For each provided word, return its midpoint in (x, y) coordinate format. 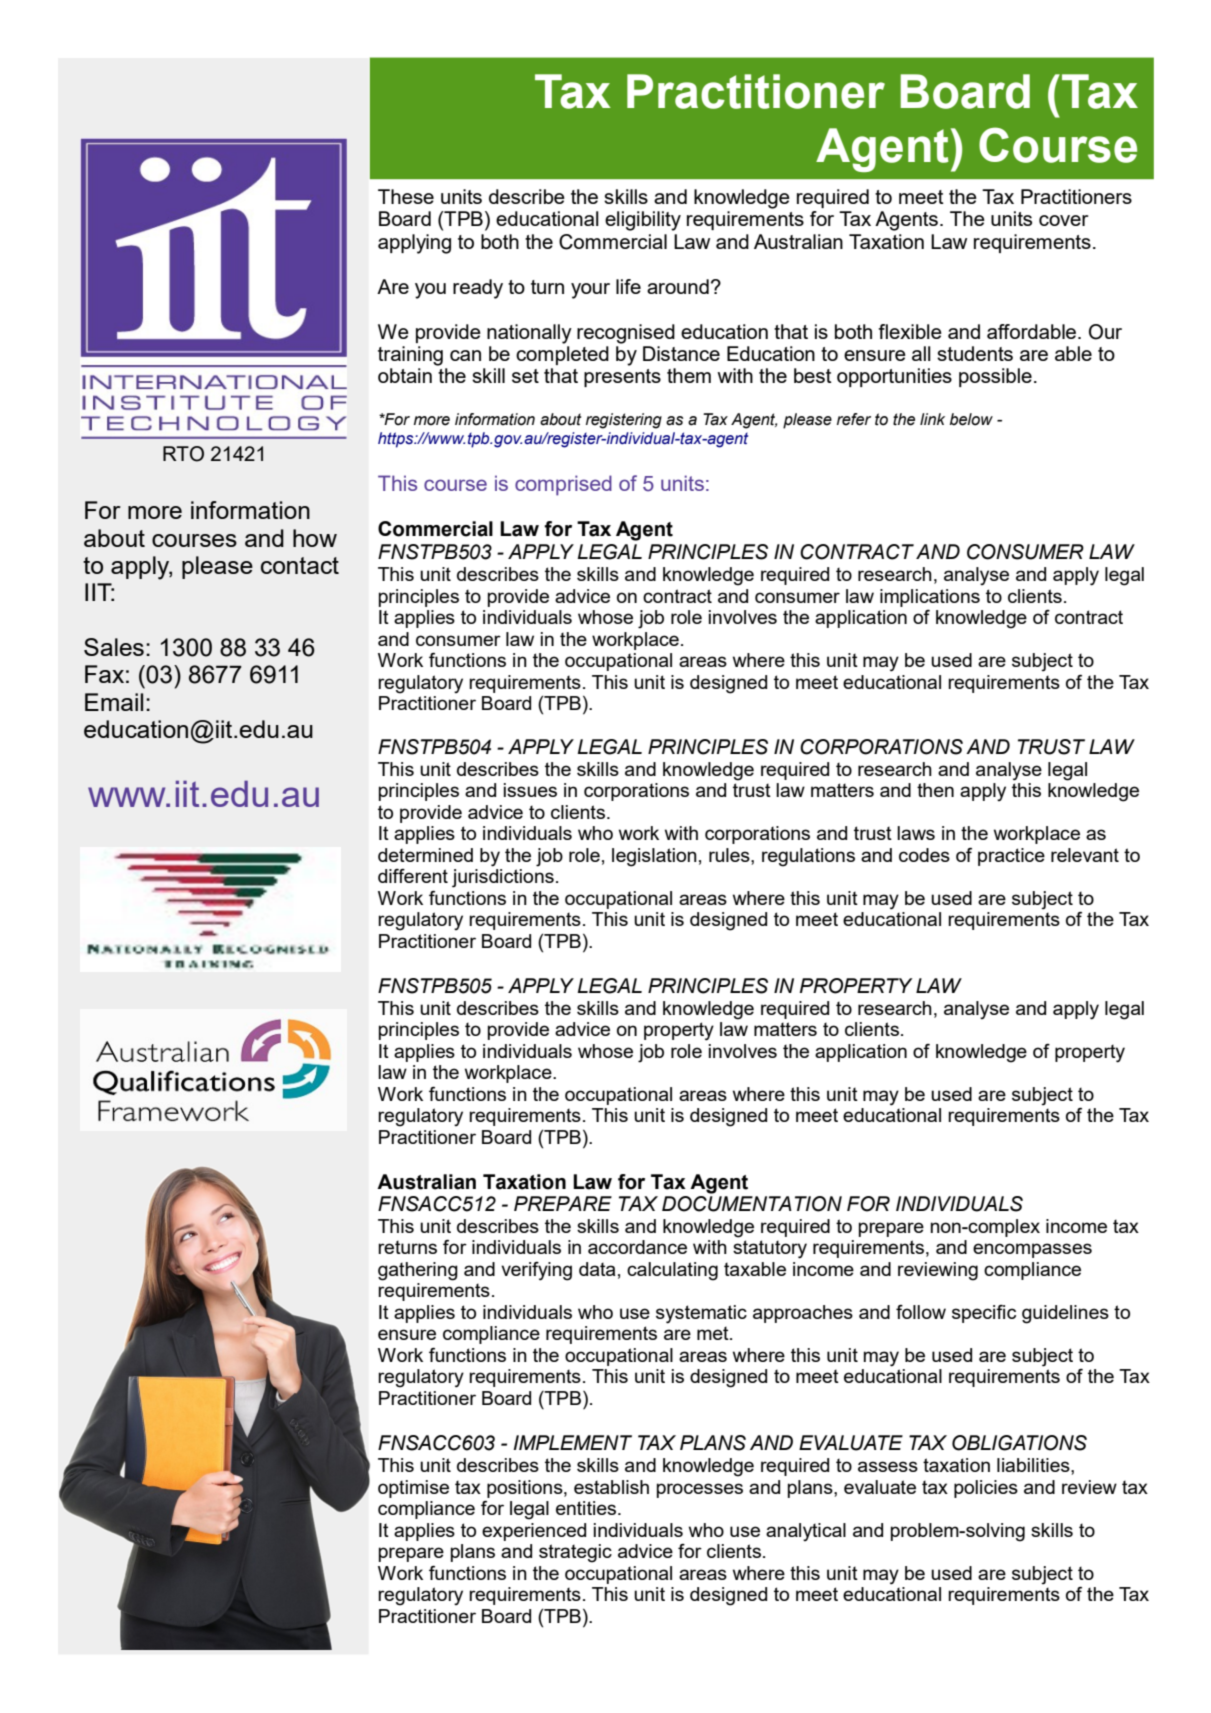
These (406, 196)
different (413, 876)
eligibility (643, 221)
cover (1063, 220)
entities (587, 1508)
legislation (654, 857)
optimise (413, 1489)
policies (986, 1489)
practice (1011, 857)
